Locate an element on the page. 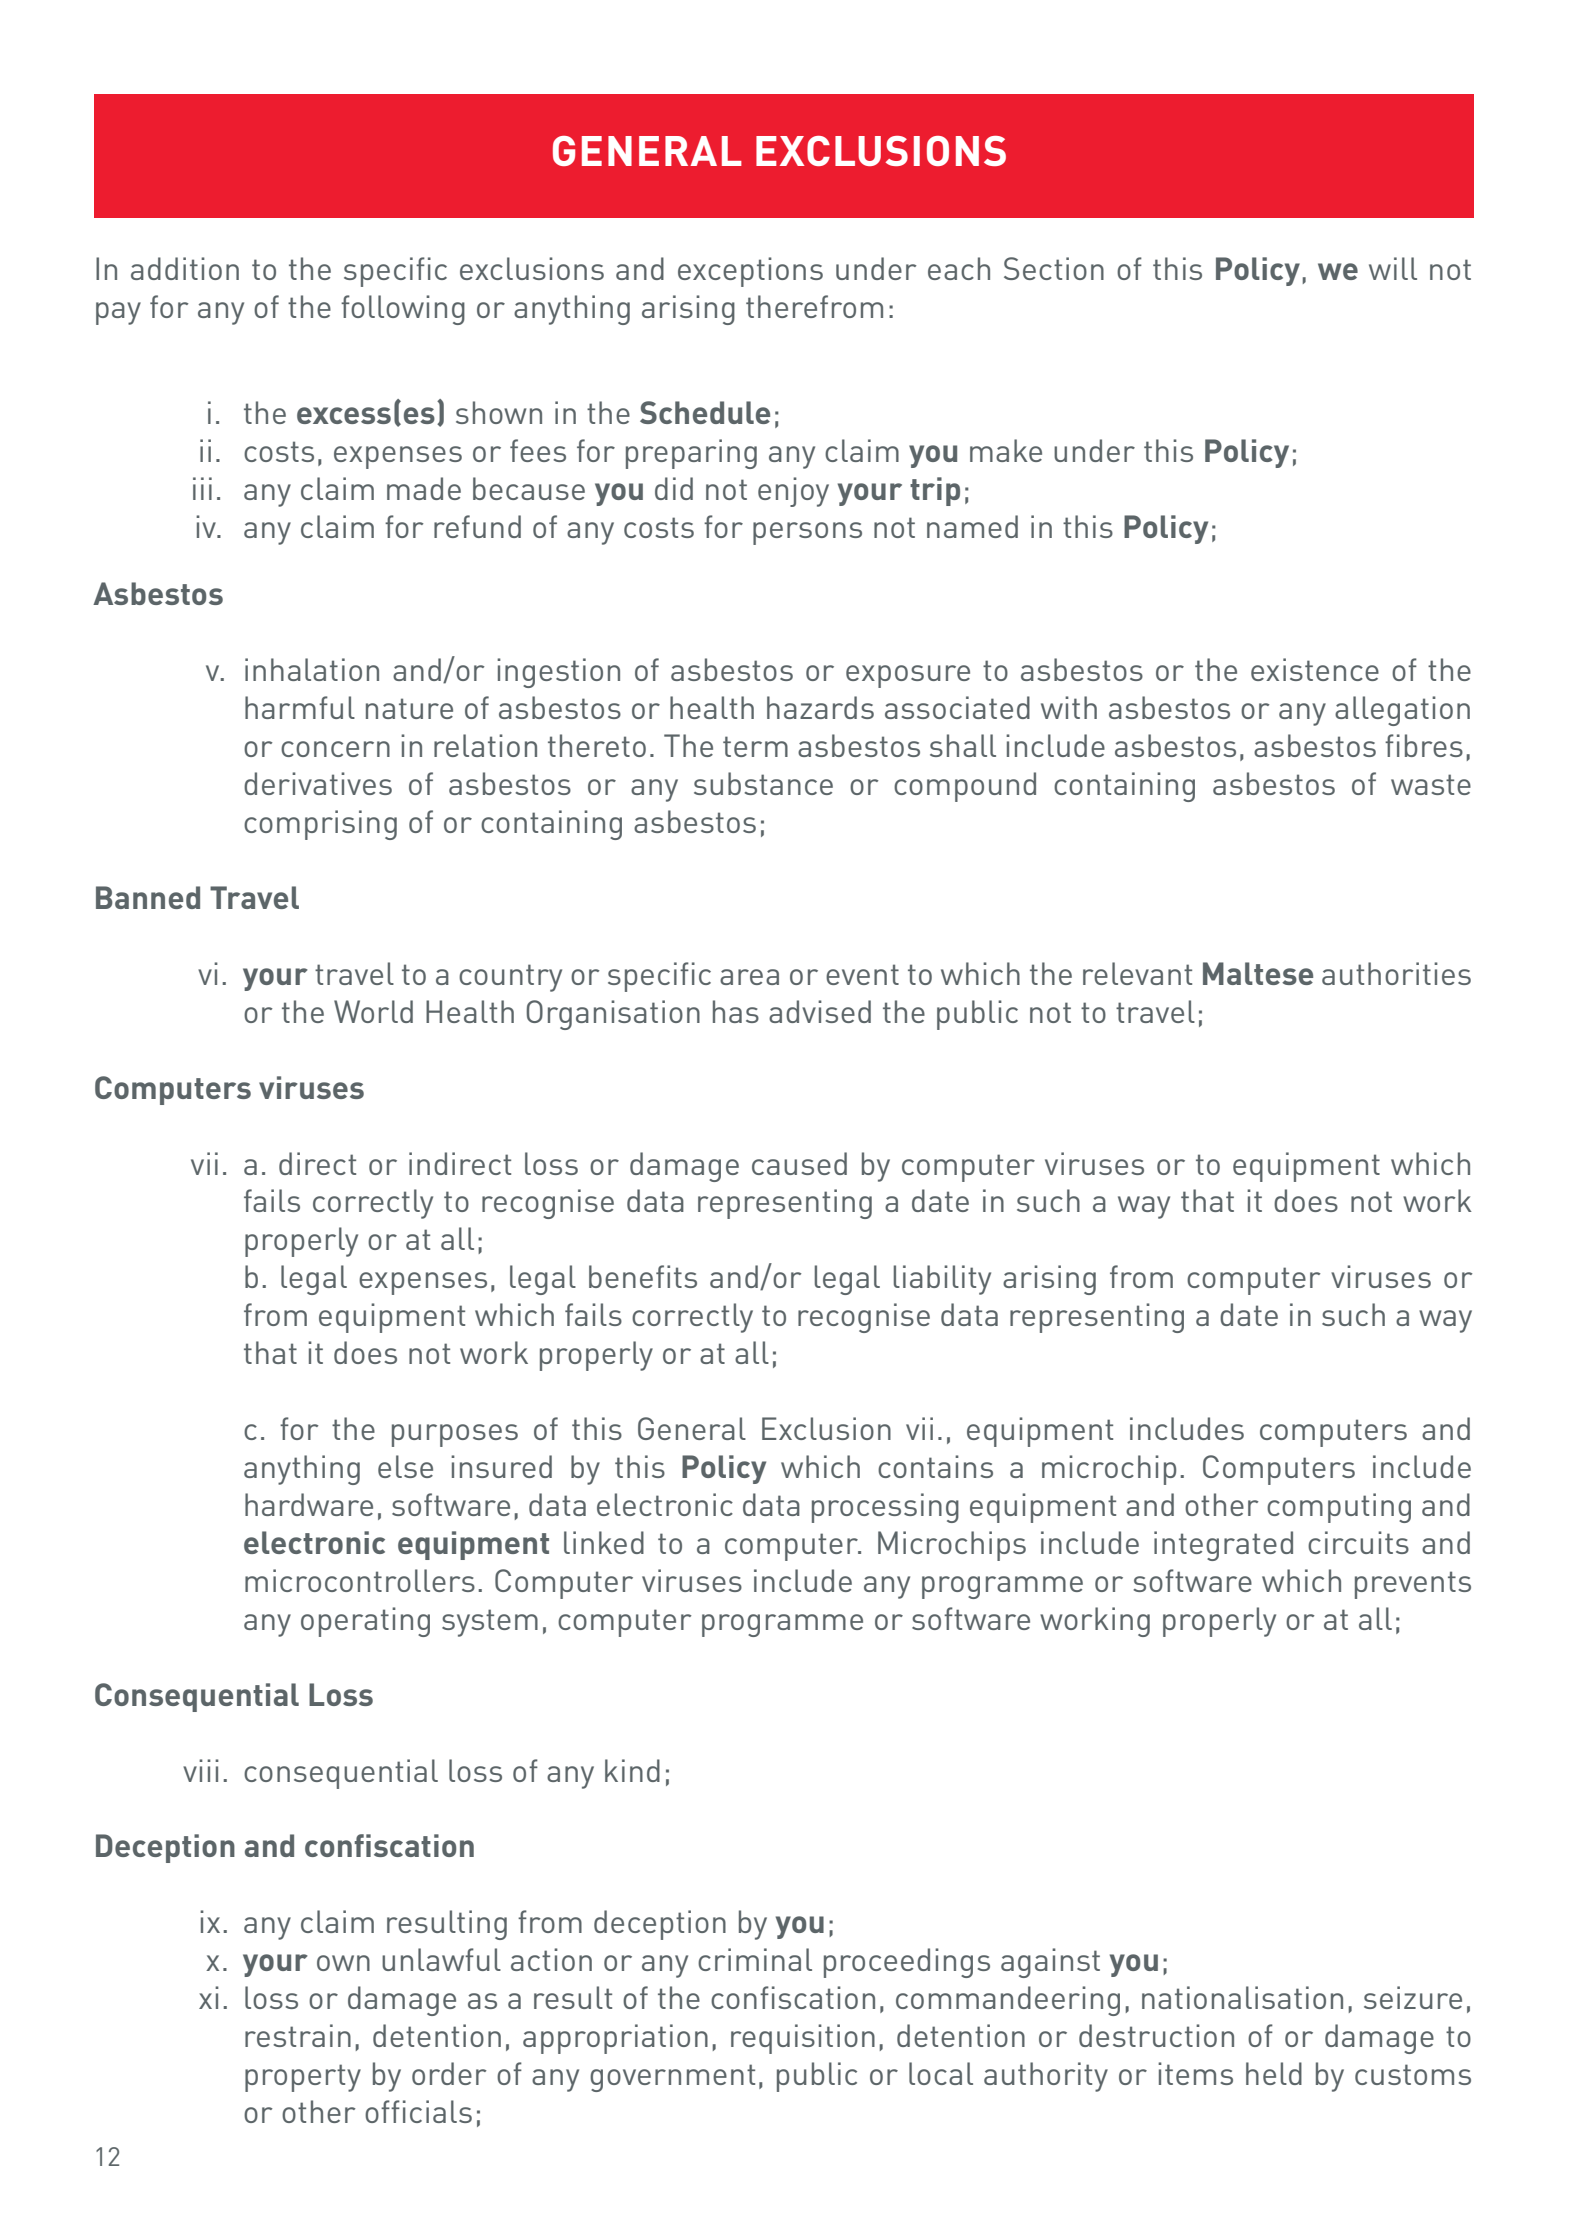 This image has height=2218, width=1569. requisition is located at coordinates (803, 2039).
